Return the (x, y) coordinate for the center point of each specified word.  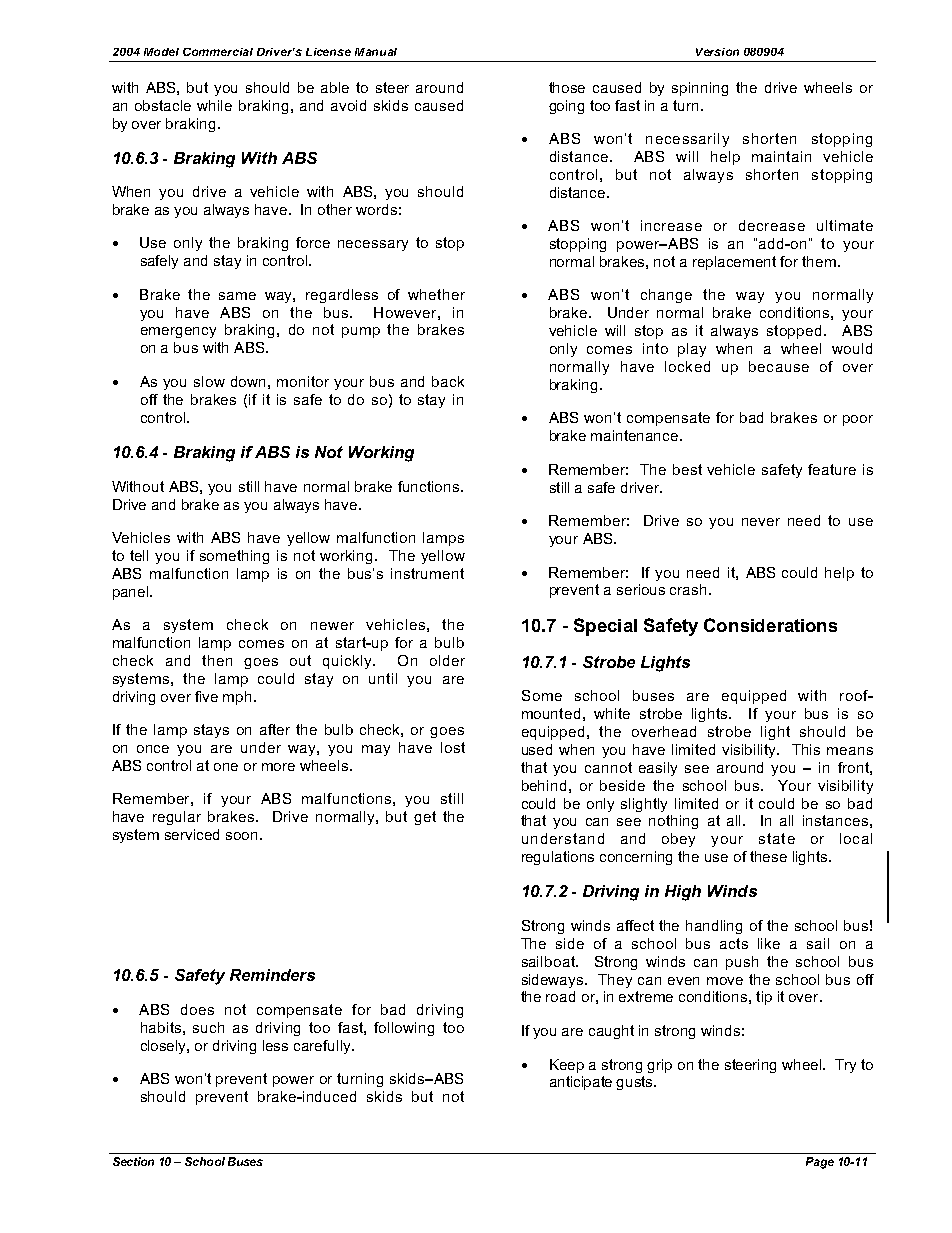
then (217, 660)
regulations (558, 858)
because (779, 366)
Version (717, 52)
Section (133, 1161)
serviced (192, 834)
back (448, 381)
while (214, 105)
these (768, 856)
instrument (427, 573)
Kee (562, 1064)
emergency (178, 332)
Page (820, 1163)
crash (688, 589)
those (567, 87)
